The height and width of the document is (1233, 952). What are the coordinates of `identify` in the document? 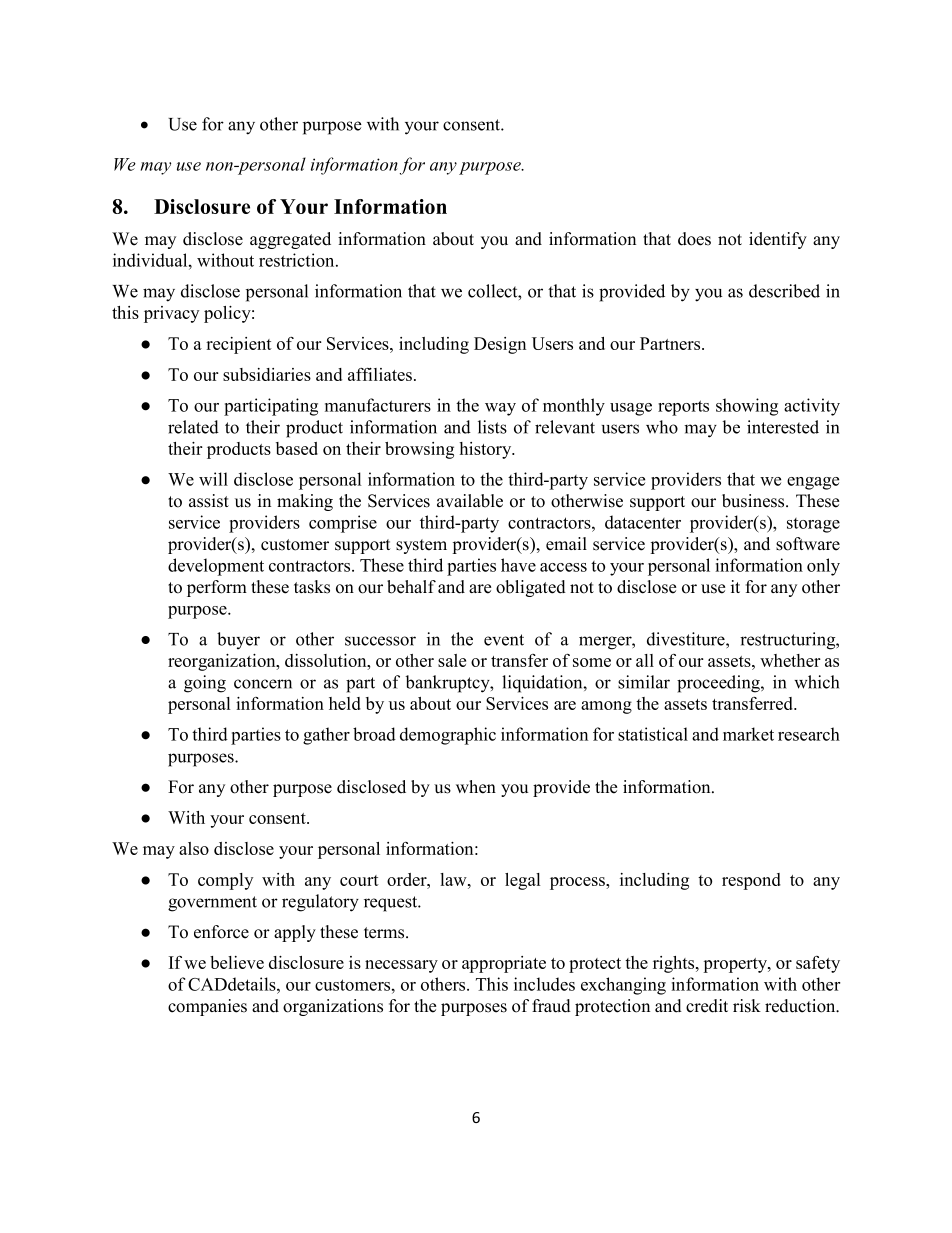 It's located at (778, 240).
